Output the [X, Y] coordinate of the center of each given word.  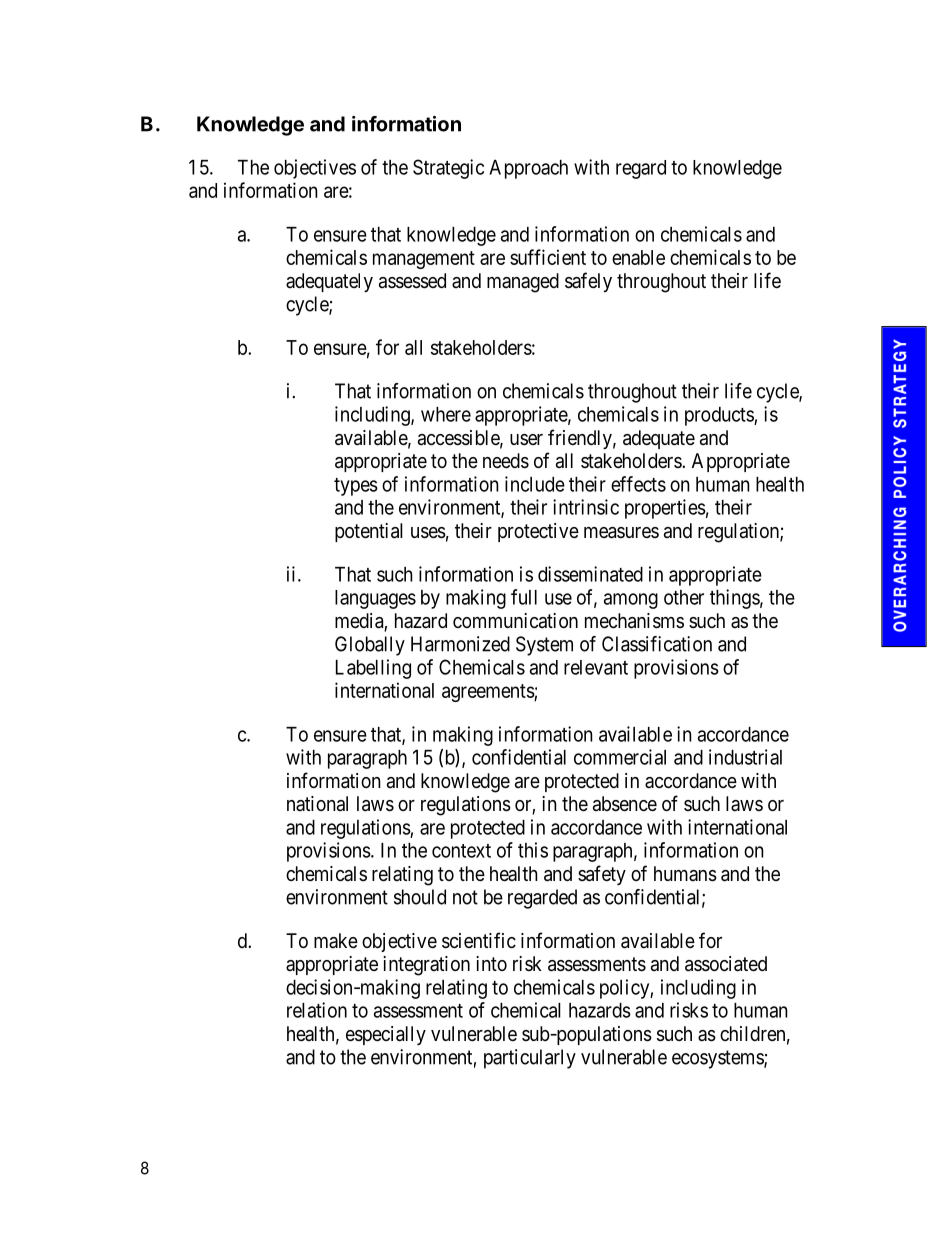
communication [515, 621]
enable [638, 257]
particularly [530, 1059]
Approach [528, 169]
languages [375, 599]
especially [386, 1035]
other [684, 597]
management [424, 260]
